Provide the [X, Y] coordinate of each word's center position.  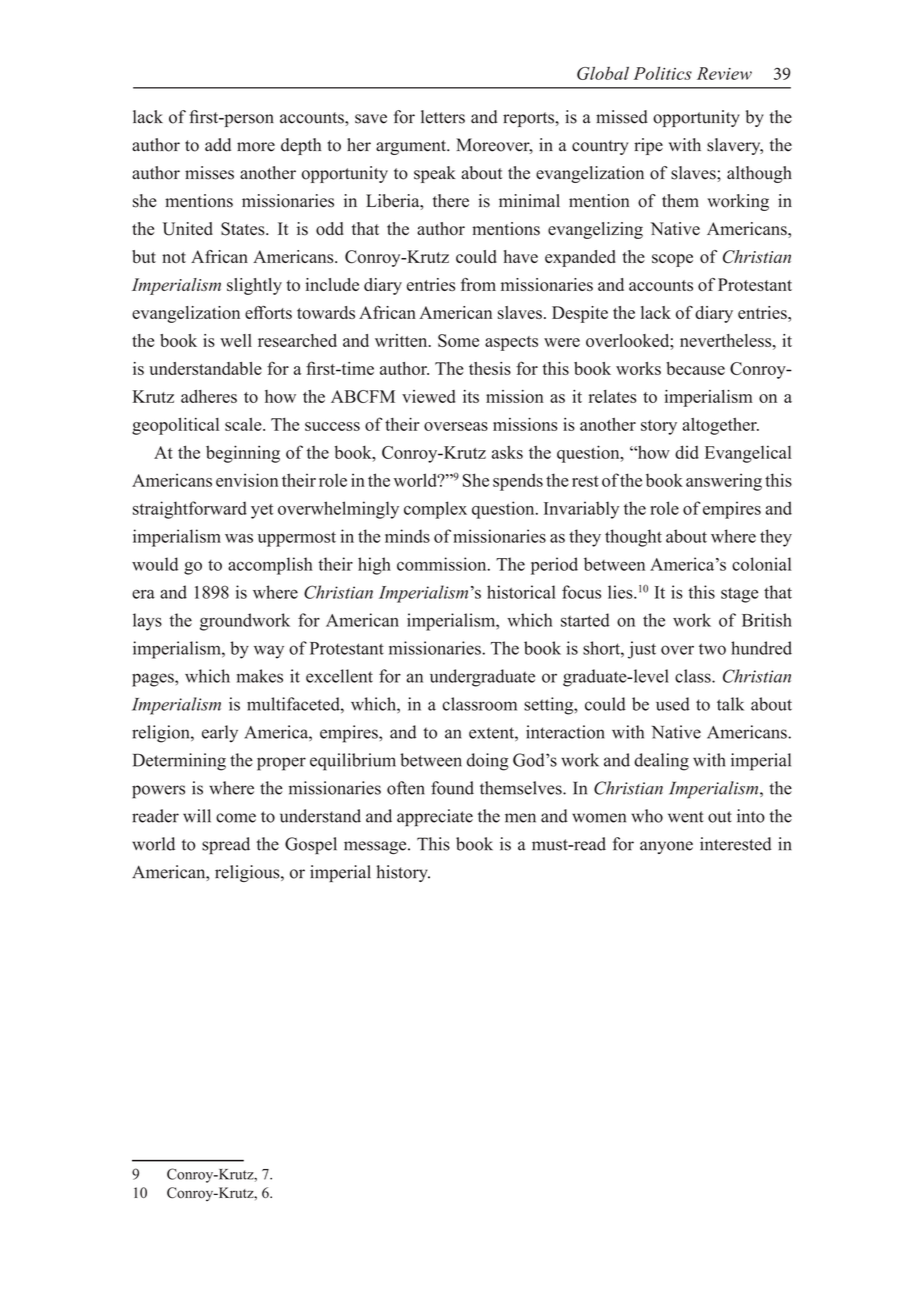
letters [443, 117]
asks [507, 452]
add [218, 145]
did [687, 452]
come [236, 818]
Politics [662, 73]
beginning [243, 454]
